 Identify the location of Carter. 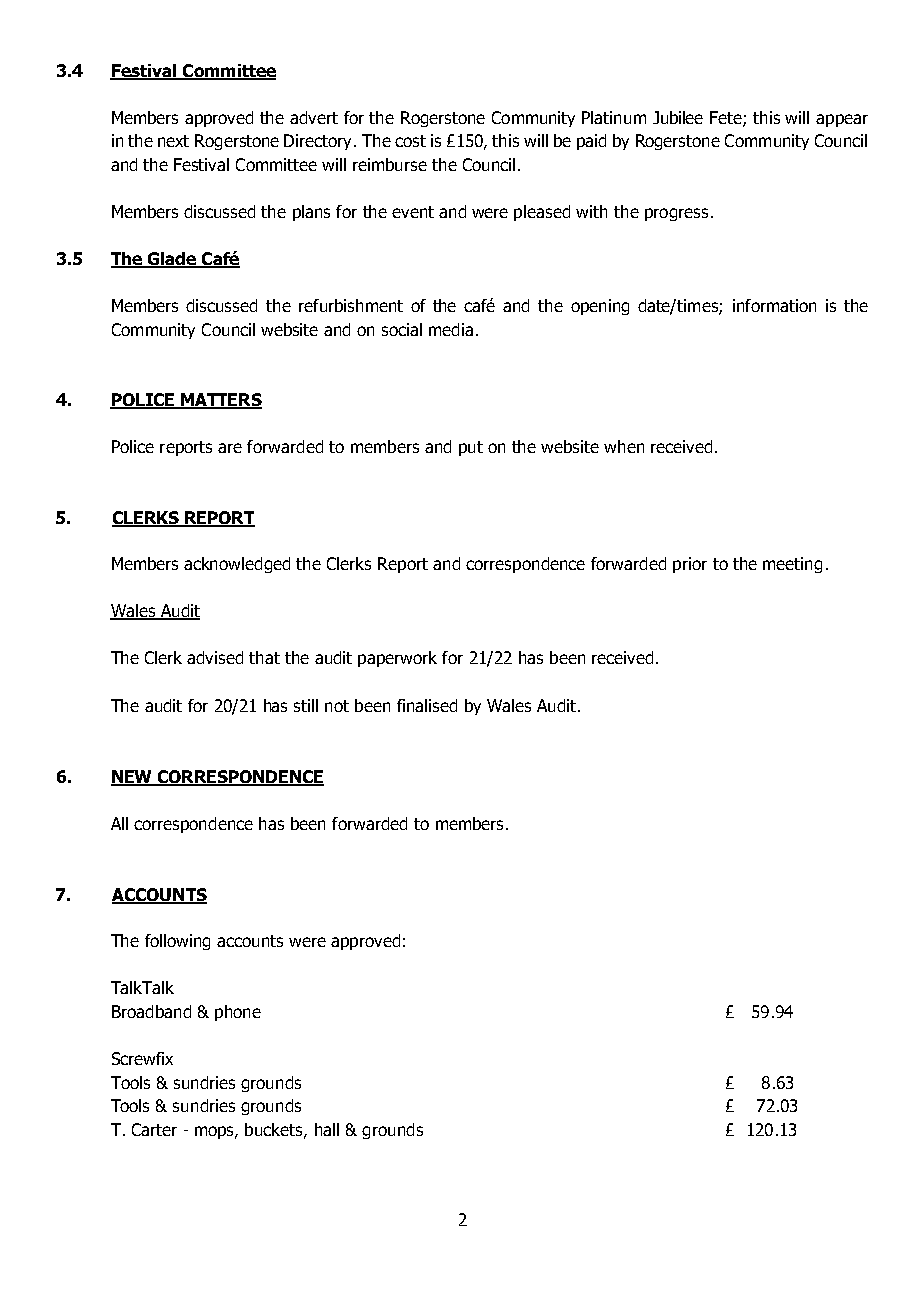
(154, 1129).
